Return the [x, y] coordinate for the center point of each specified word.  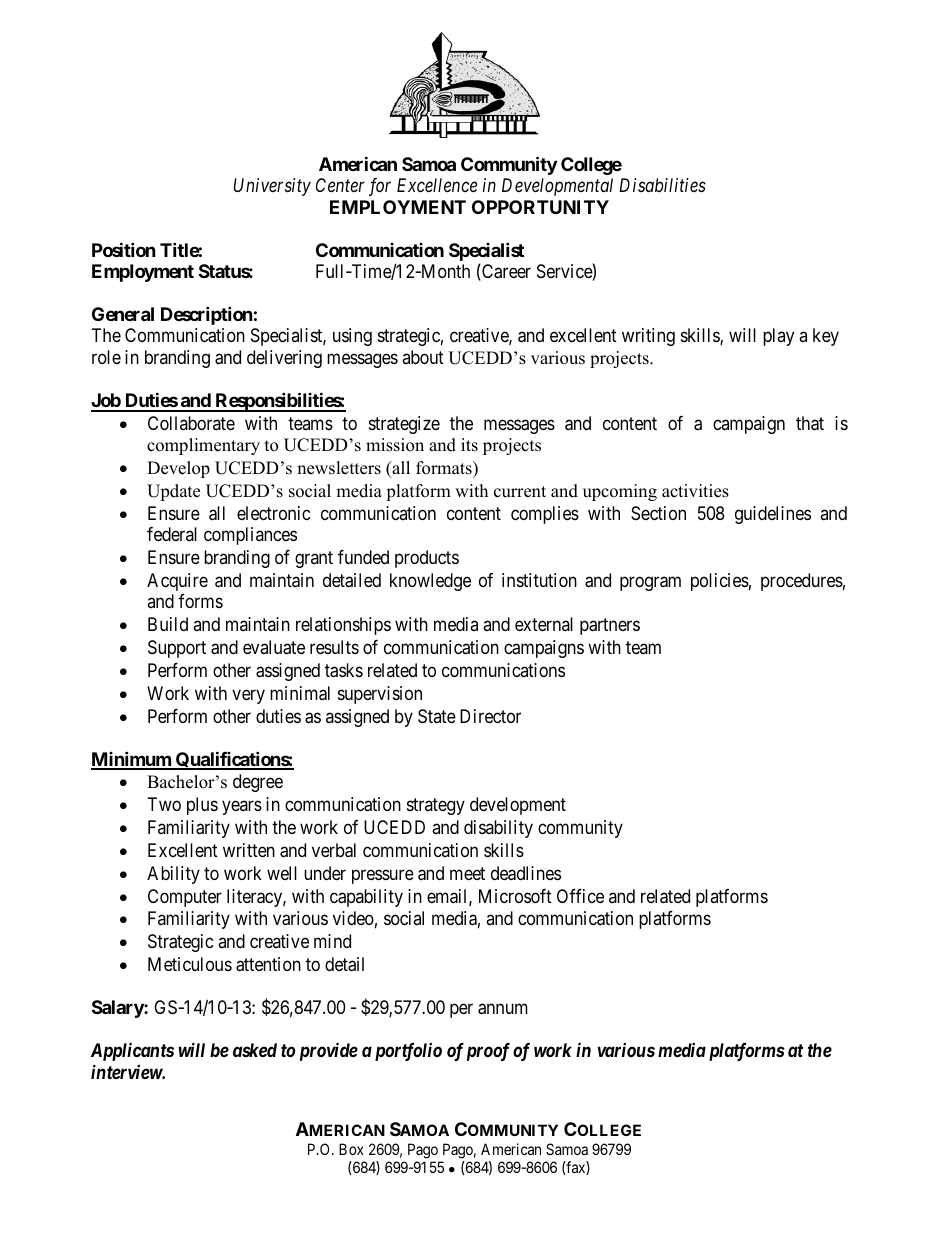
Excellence [437, 185]
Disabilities [662, 185]
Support [177, 649]
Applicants [132, 1051]
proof [488, 1052]
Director [490, 716]
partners [610, 626]
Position [124, 249]
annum [503, 1009]
